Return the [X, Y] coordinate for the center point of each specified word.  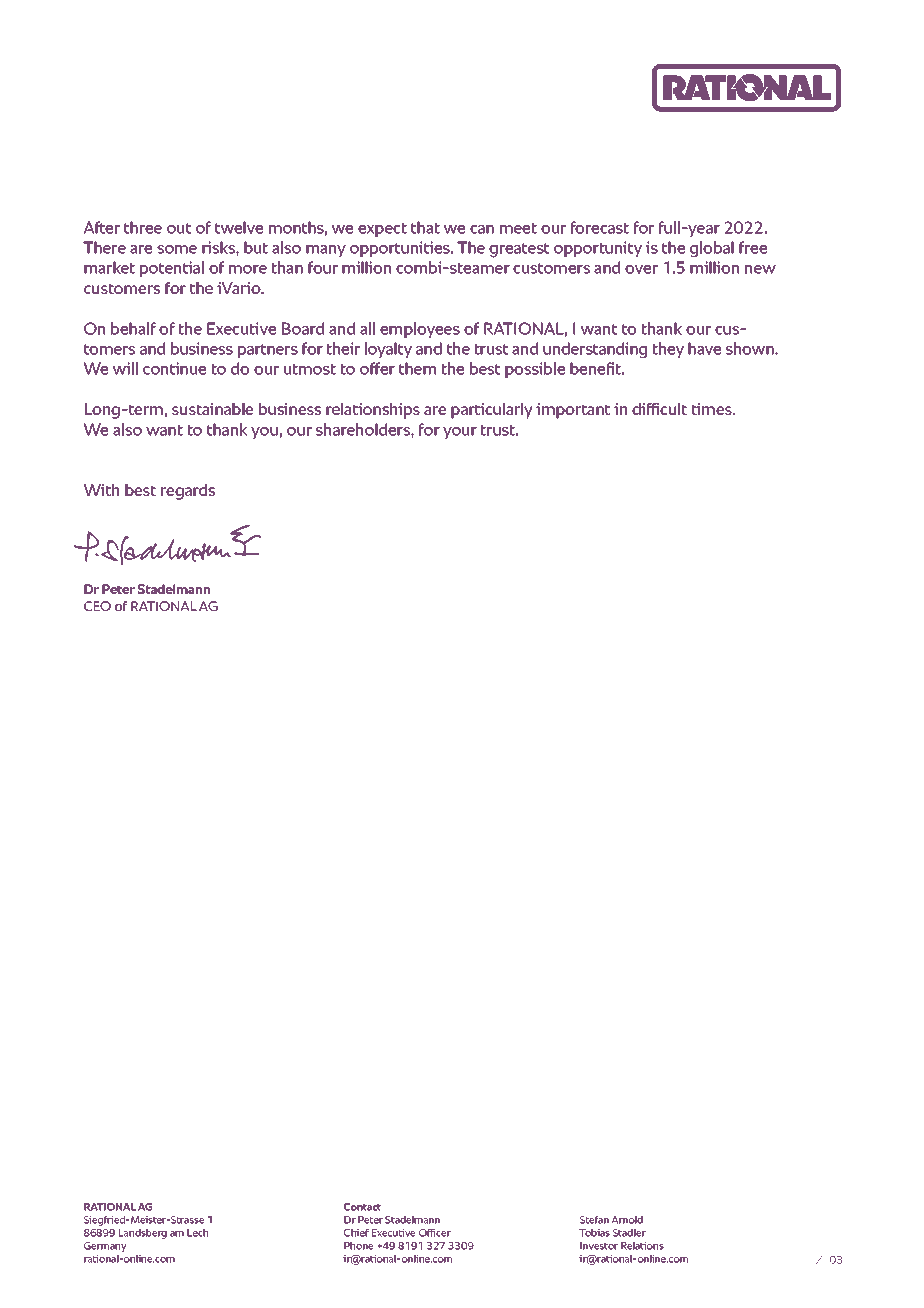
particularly [491, 411]
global [712, 249]
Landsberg [143, 1234]
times [713, 409]
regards [188, 492]
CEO [97, 606]
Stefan [594, 1220]
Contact [362, 1207]
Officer [435, 1233]
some [177, 249]
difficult [659, 409]
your [460, 433]
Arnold [627, 1220]
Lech [197, 1233]
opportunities [401, 249]
